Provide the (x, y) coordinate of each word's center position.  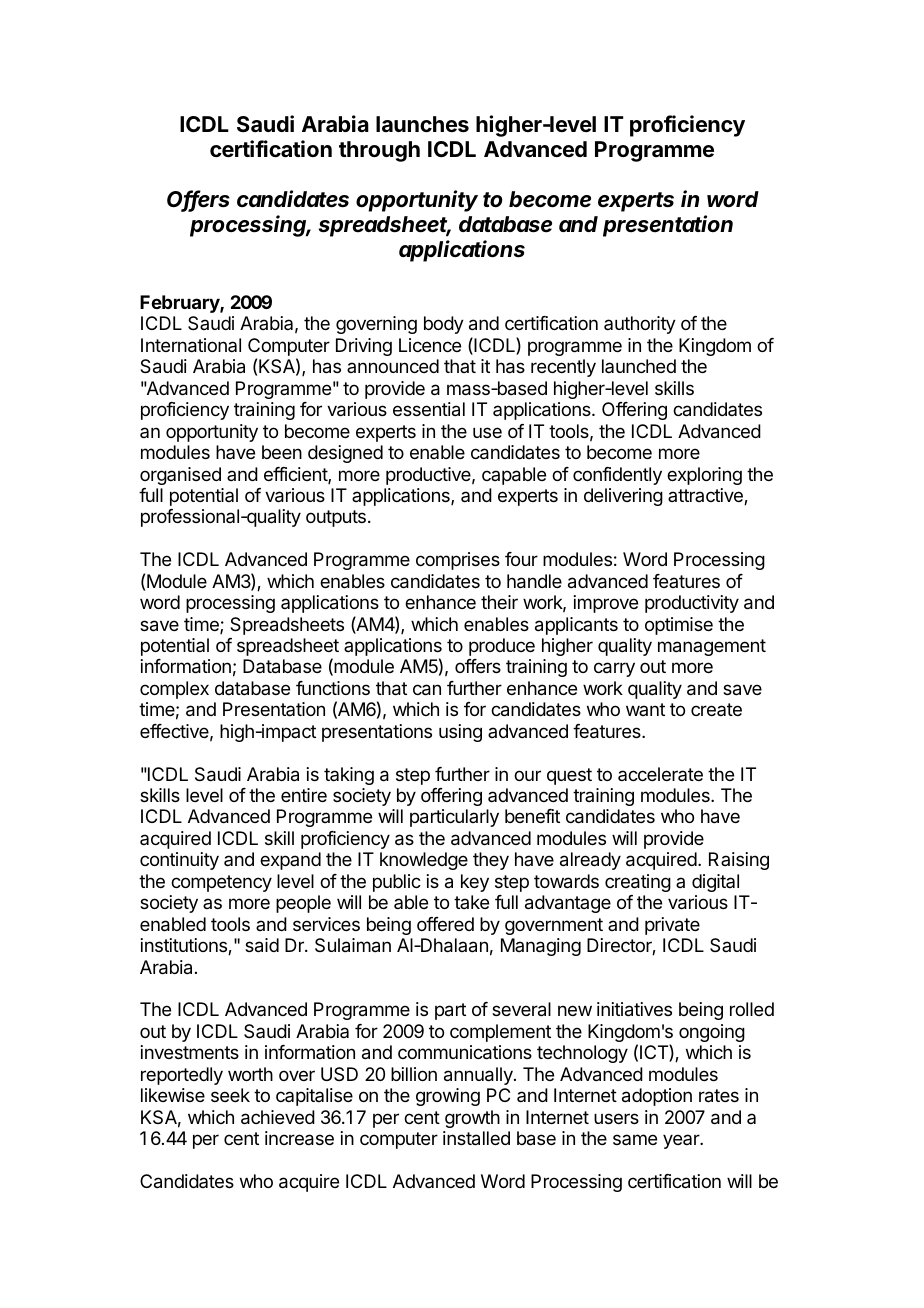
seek (230, 1095)
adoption (657, 1097)
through (379, 151)
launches (422, 124)
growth (472, 1119)
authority (640, 325)
